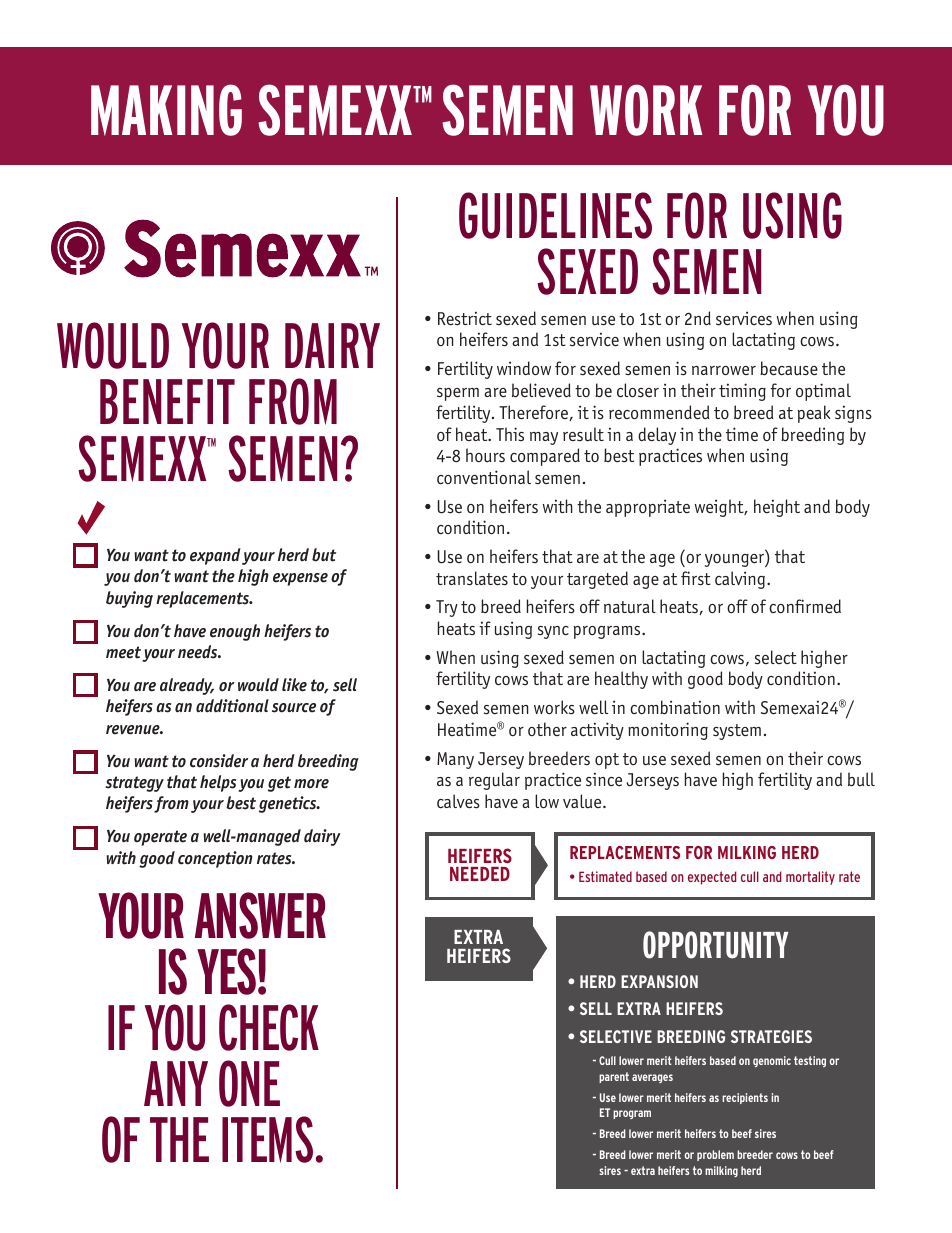 This screenshot has height=1233, width=952. I want to click on GUIDELINES, so click(555, 215).
